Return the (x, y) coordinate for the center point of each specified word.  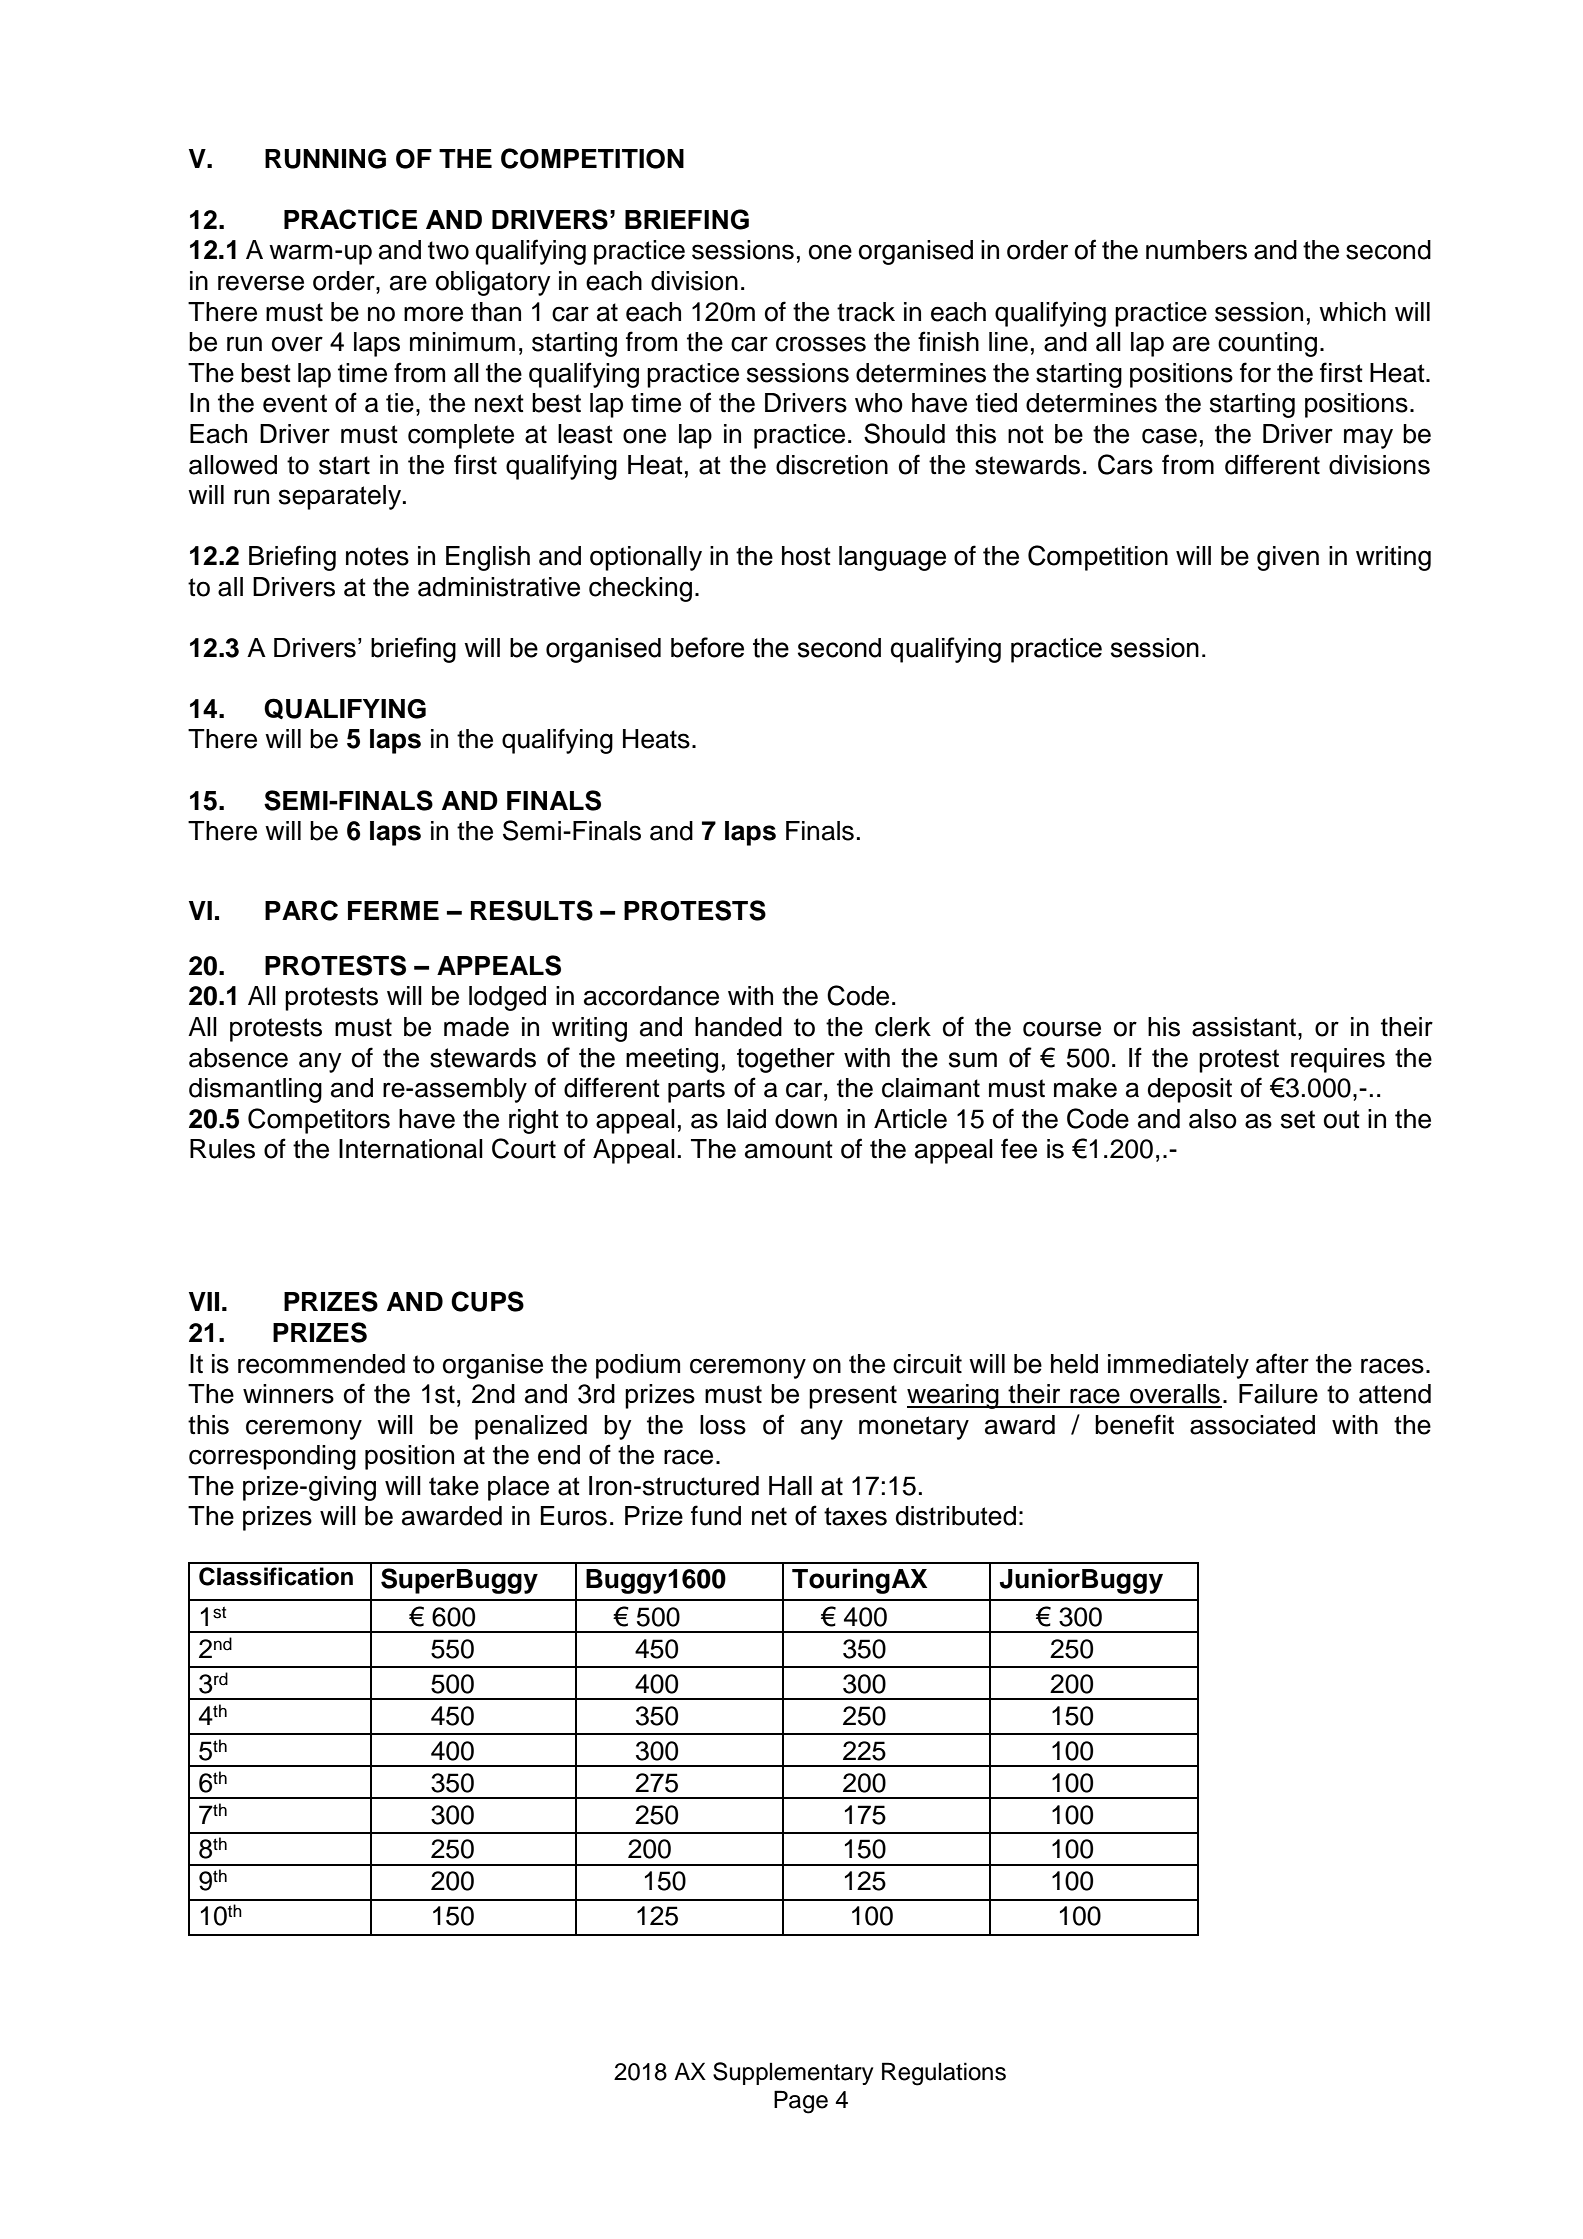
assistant (1244, 1027)
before (707, 647)
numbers (1196, 250)
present (853, 1397)
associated (1252, 1425)
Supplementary (793, 2073)
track (866, 312)
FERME (393, 910)
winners (288, 1394)
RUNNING (325, 159)
